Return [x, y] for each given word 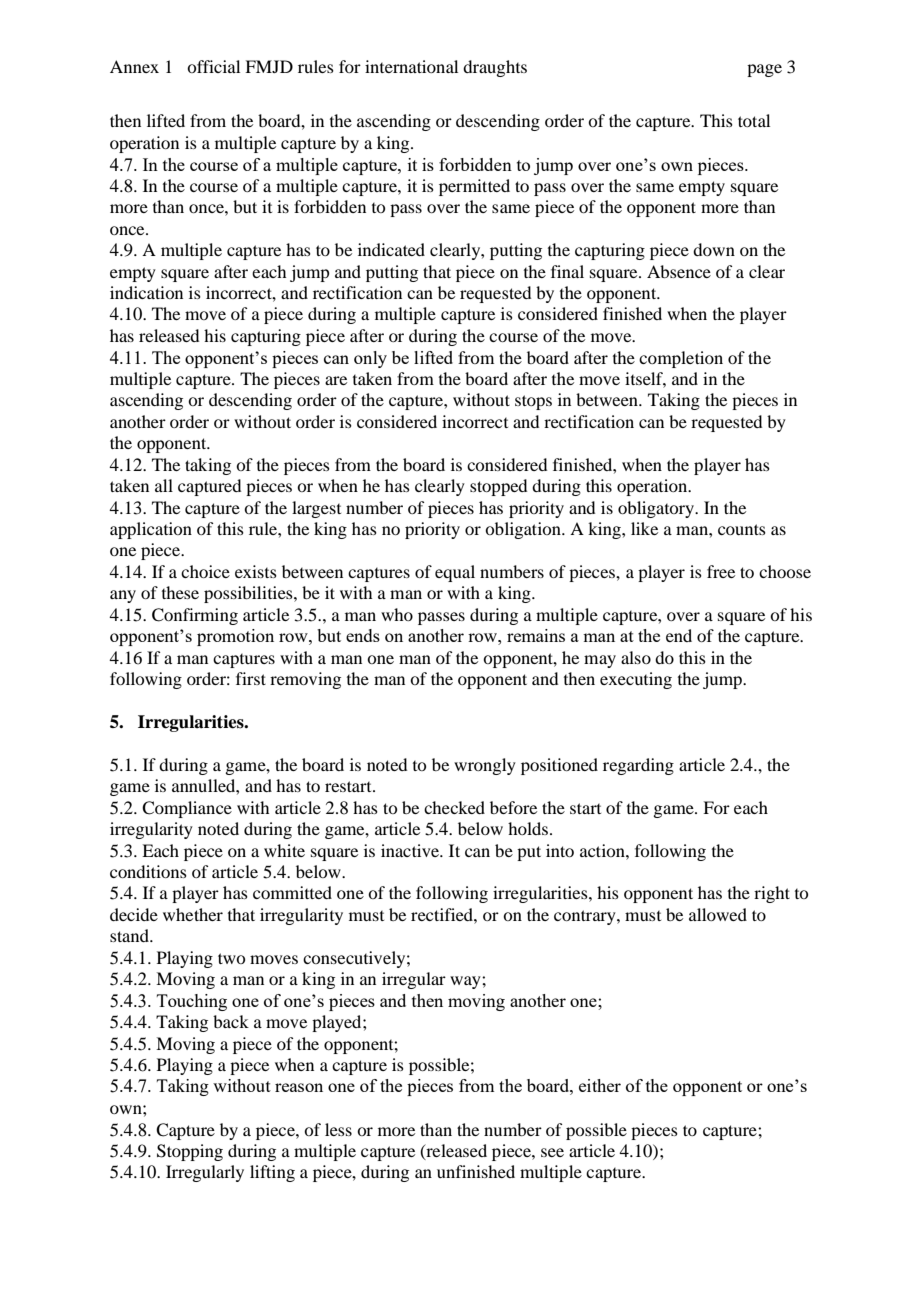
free [721, 571]
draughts [495, 68]
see [552, 1152]
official [213, 66]
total [754, 120]
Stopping [190, 1152]
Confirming [195, 616]
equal [455, 573]
